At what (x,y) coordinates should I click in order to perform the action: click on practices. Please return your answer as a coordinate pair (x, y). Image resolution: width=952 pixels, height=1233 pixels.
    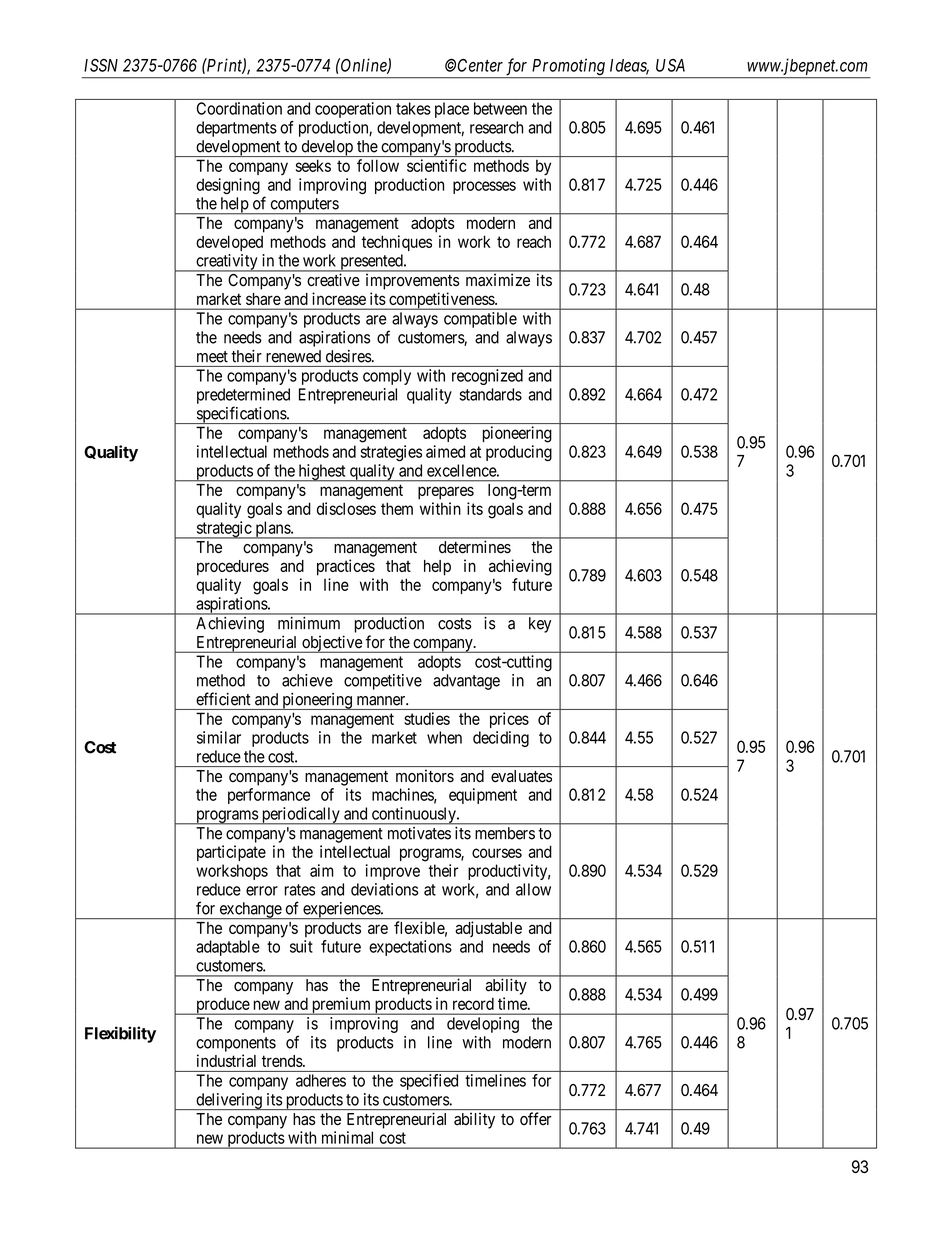
    Looking at the image, I should click on (346, 567).
